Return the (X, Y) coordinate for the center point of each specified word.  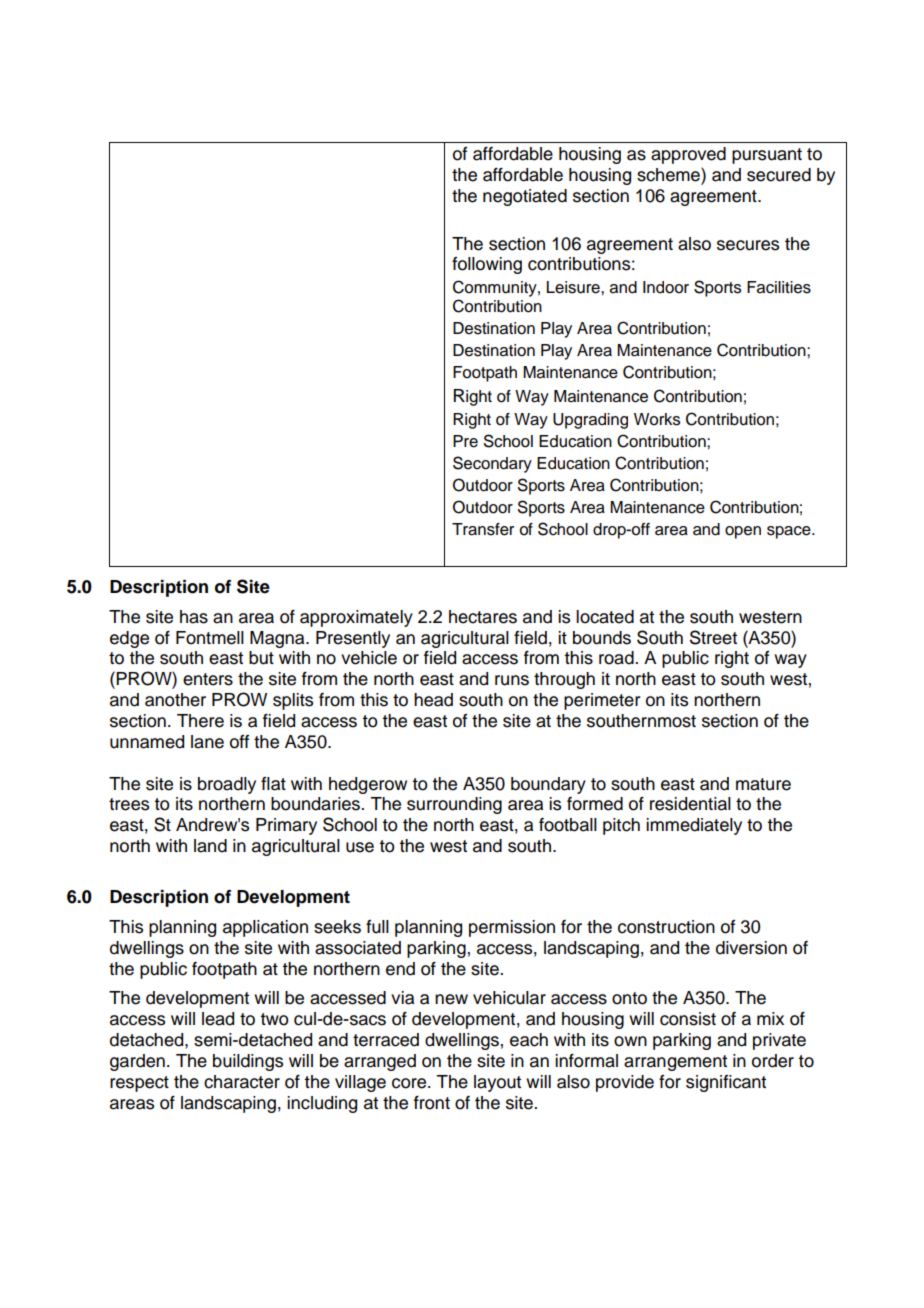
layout (497, 1083)
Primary (286, 826)
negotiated (525, 197)
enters (208, 679)
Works (657, 419)
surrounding (454, 805)
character (242, 1082)
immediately (694, 826)
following (487, 265)
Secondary (492, 464)
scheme (669, 174)
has (194, 617)
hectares (483, 617)
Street (713, 637)
